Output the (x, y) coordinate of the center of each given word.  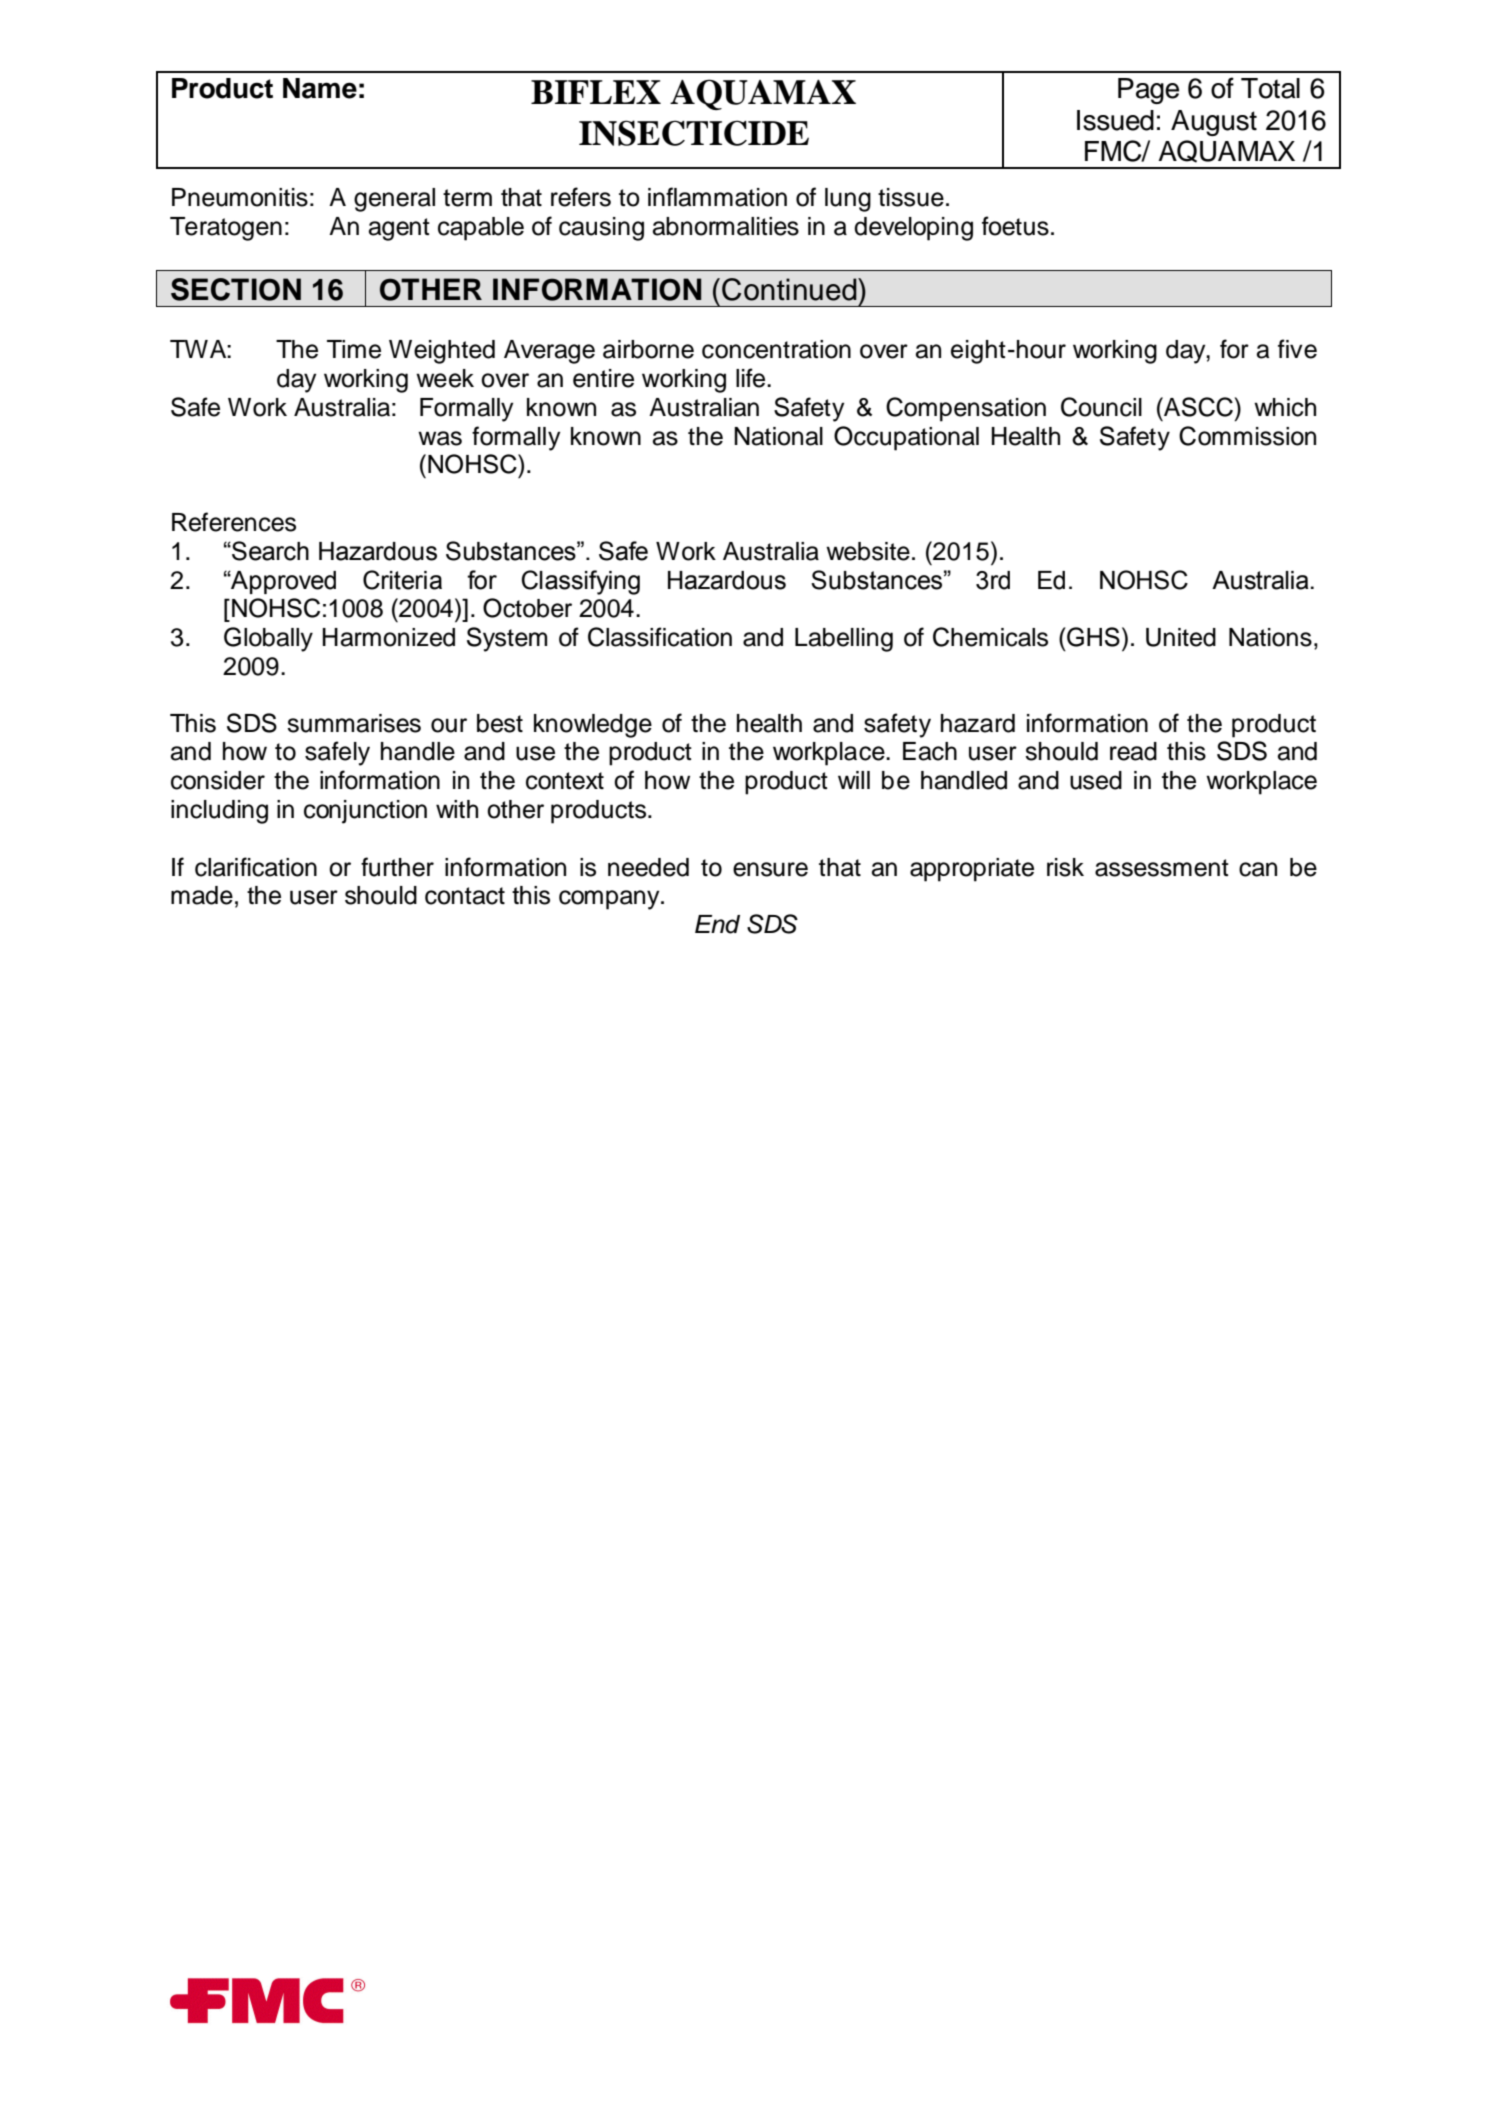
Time (354, 349)
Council (1101, 407)
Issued (1115, 120)
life (752, 378)
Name (320, 88)
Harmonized (389, 637)
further (397, 867)
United (1181, 637)
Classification (660, 637)
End (717, 924)
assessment (1162, 868)
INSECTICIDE (694, 133)
